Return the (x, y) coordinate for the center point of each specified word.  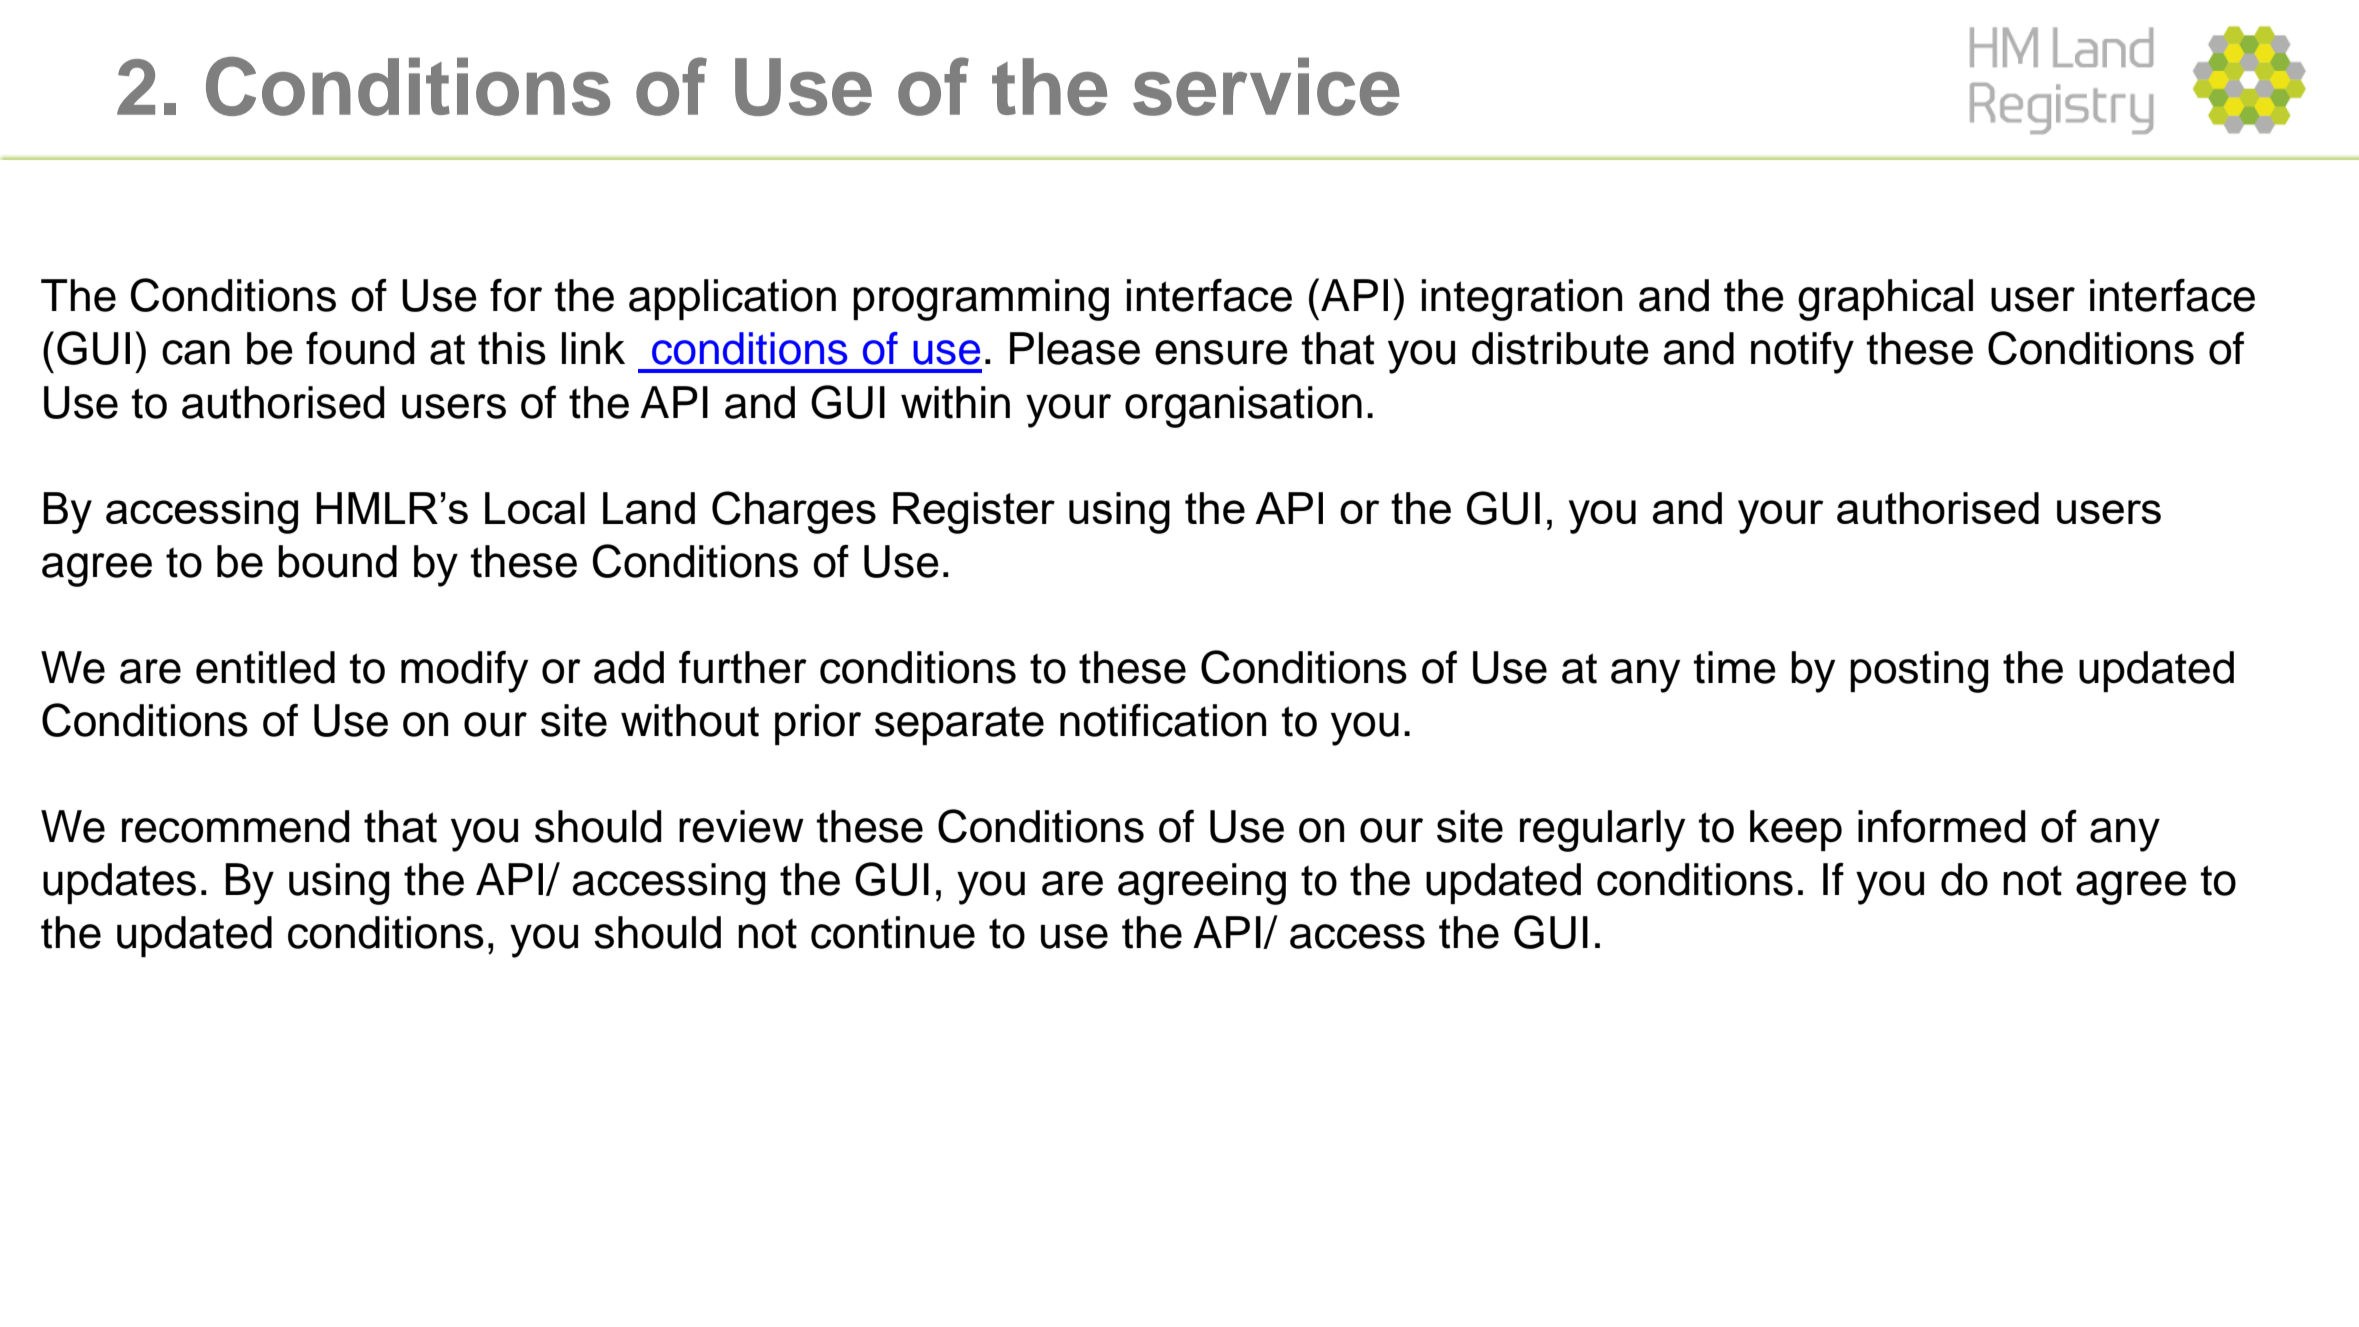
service (1266, 86)
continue (893, 932)
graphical (1885, 300)
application (732, 299)
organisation (1243, 407)
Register (974, 513)
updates (119, 883)
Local (535, 508)
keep (1796, 830)
